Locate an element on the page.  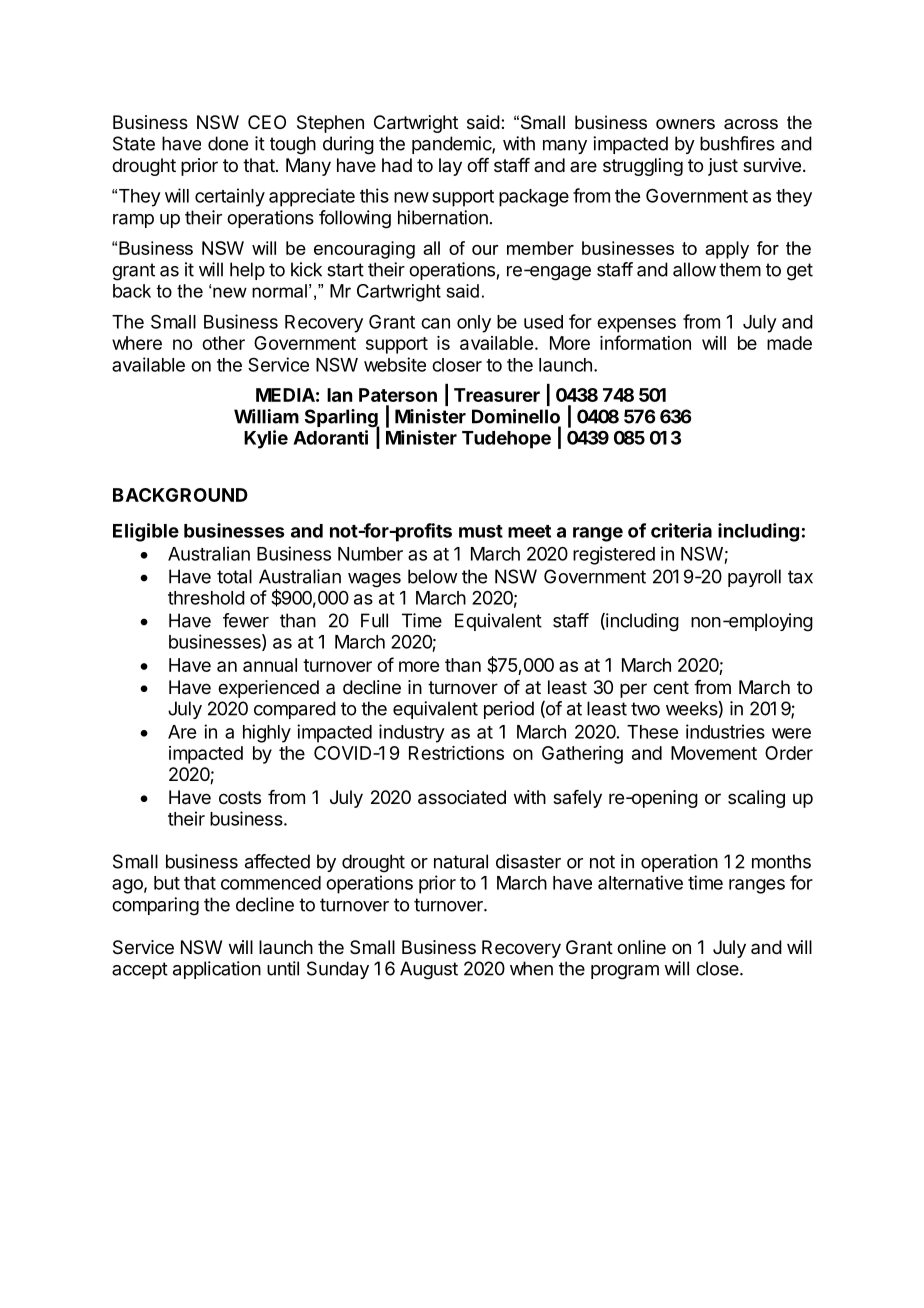
total is located at coordinates (234, 576).
